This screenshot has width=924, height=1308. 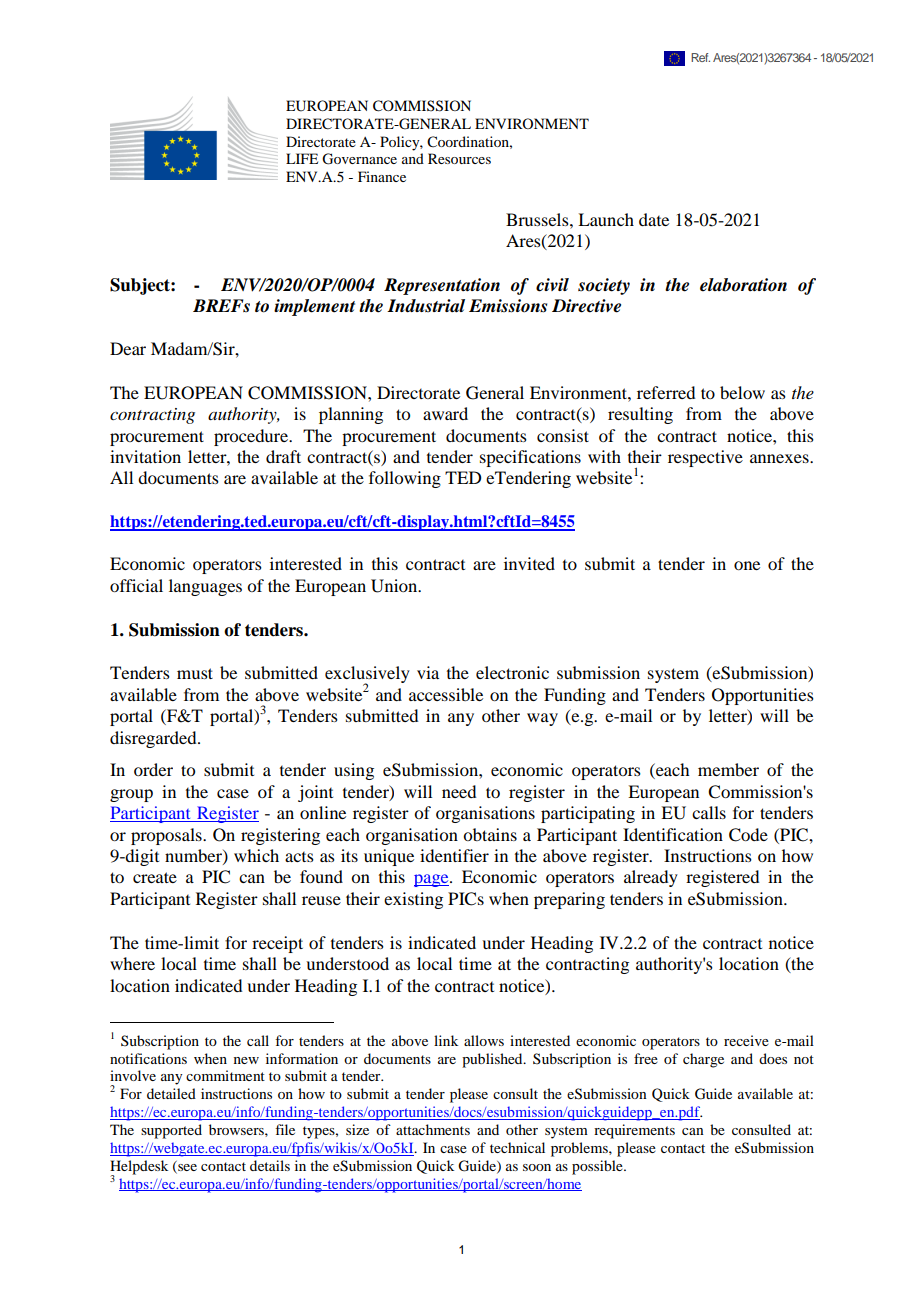 What do you see at coordinates (171, 1131) in the screenshot?
I see `supported` at bounding box center [171, 1131].
